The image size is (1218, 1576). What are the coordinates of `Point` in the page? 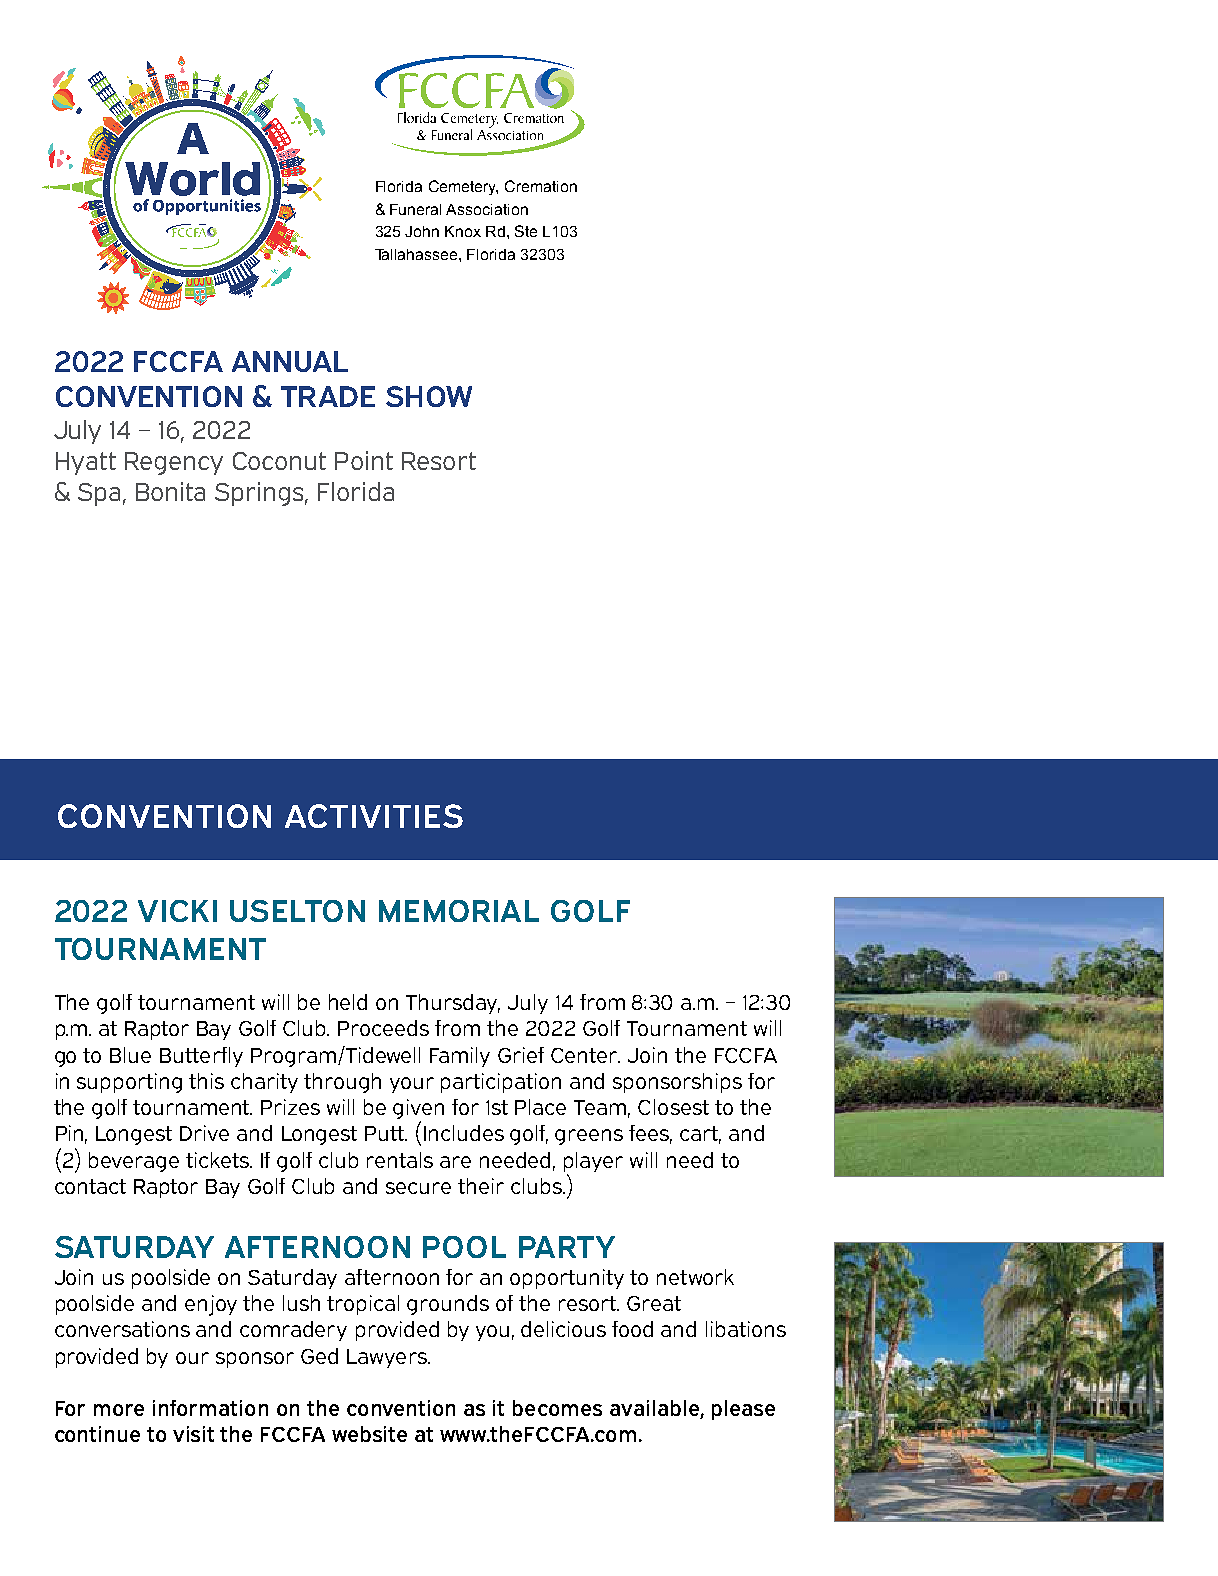 It's located at (364, 460).
